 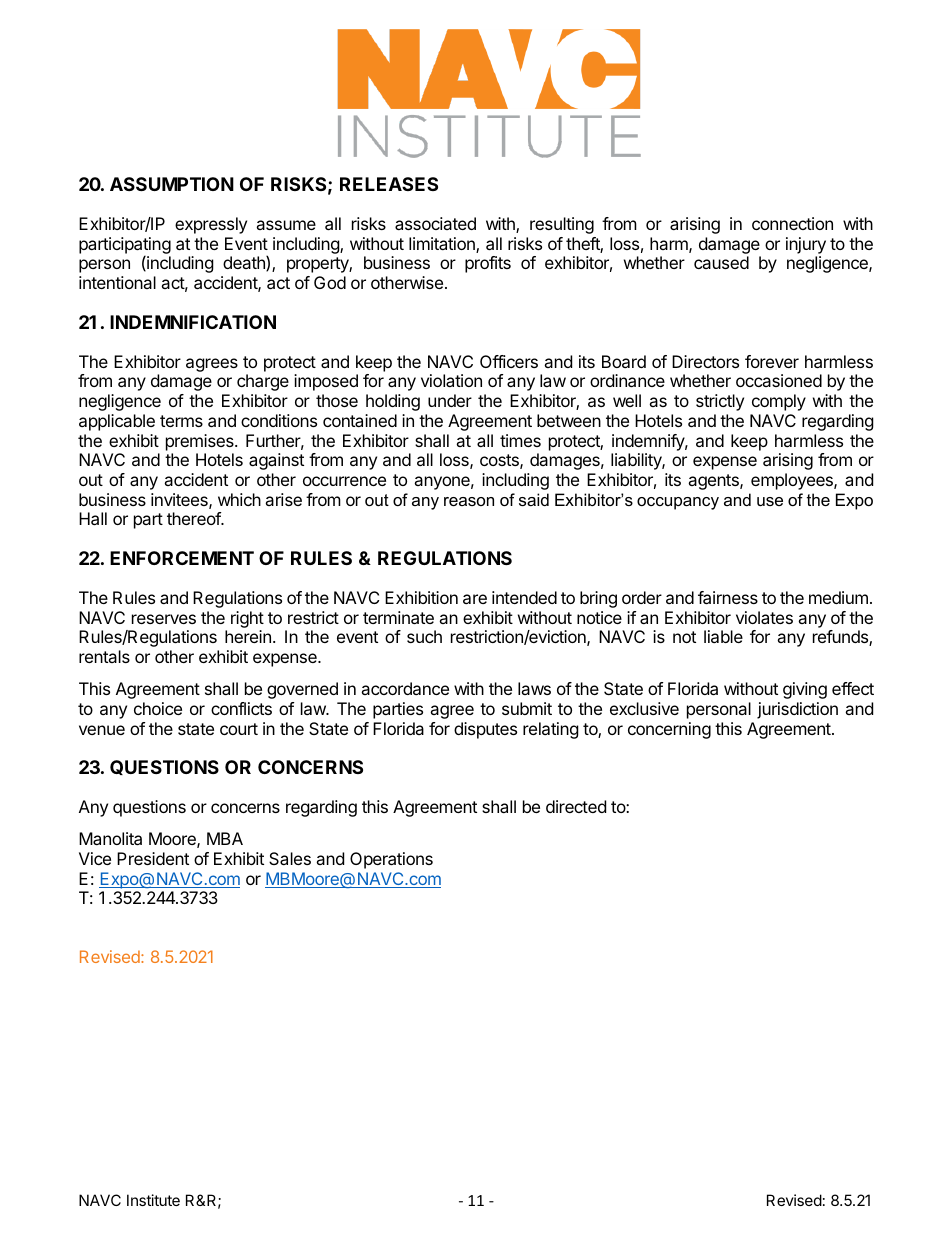 I want to click on giving, so click(x=805, y=690).
